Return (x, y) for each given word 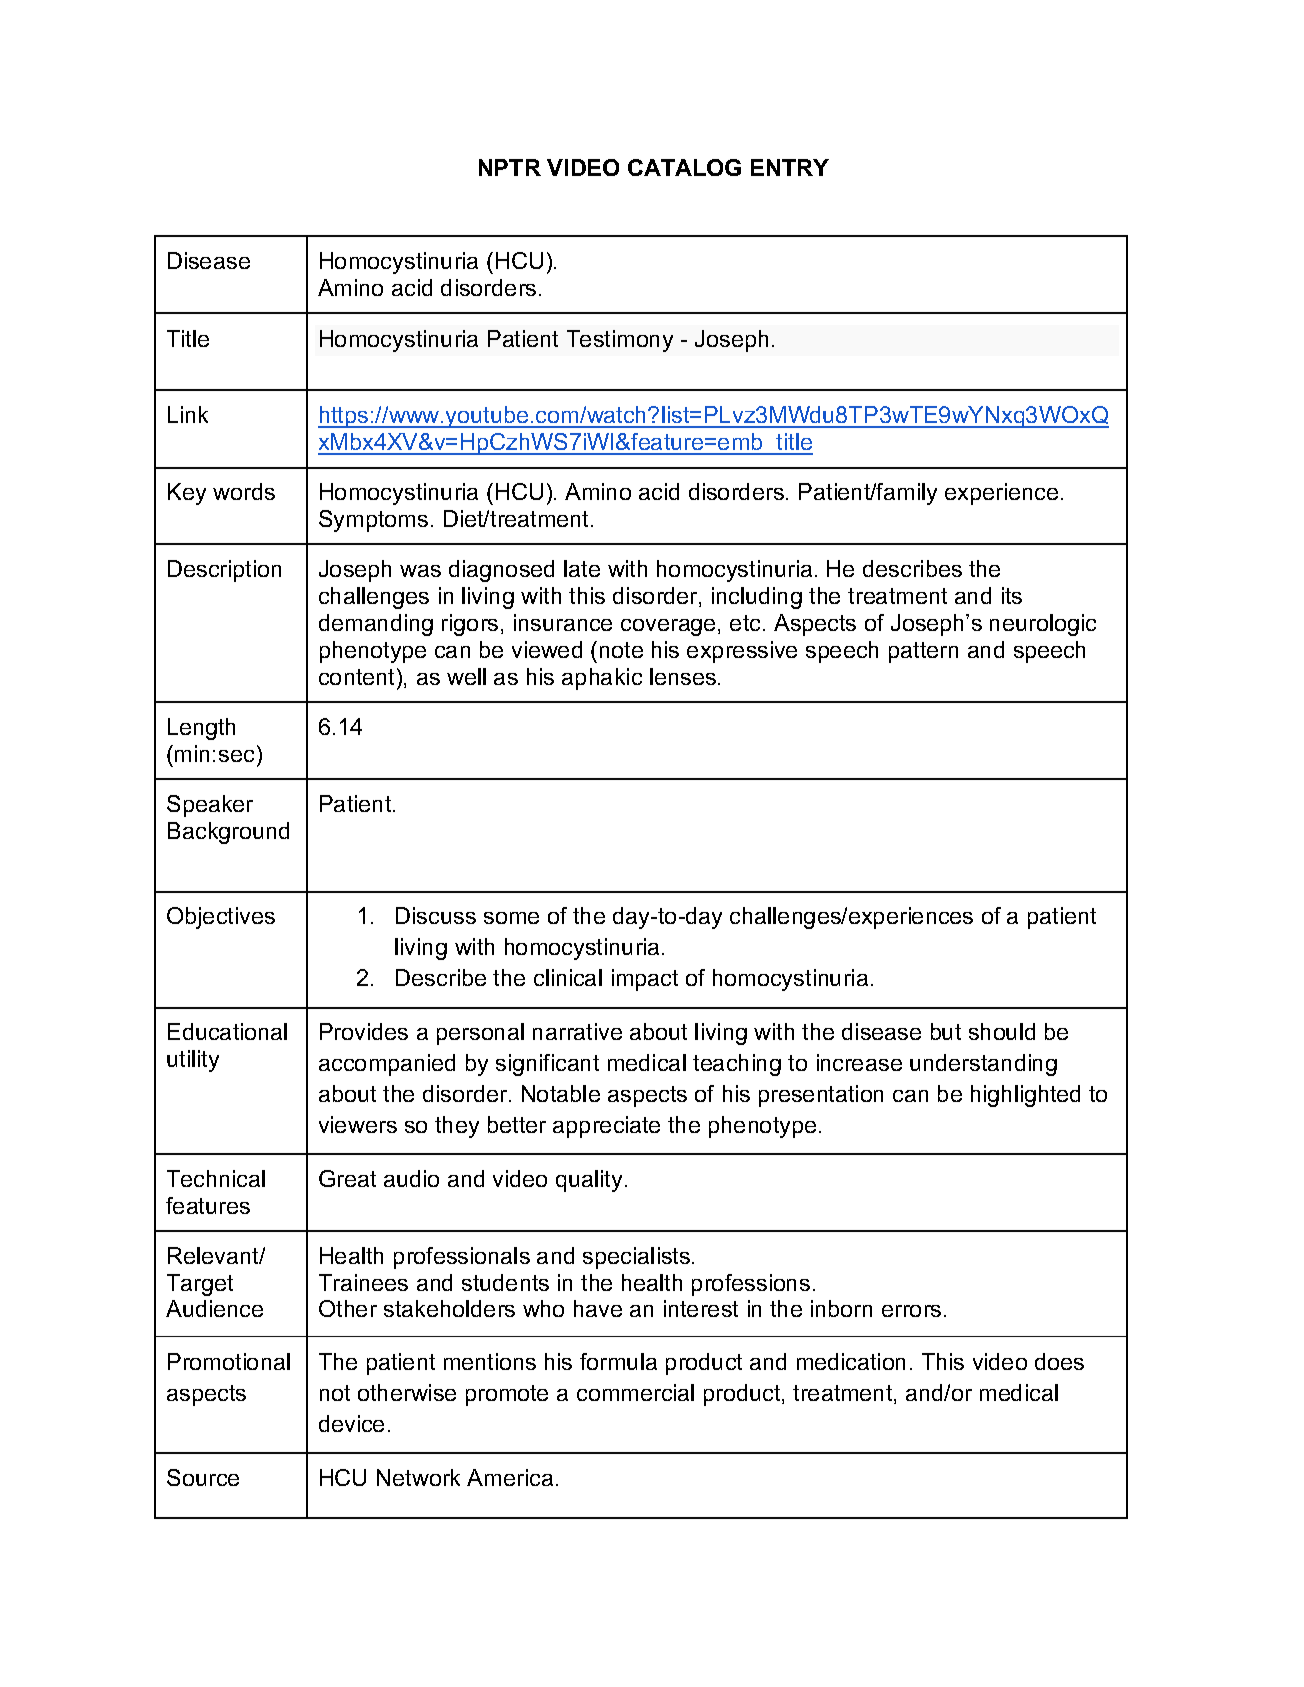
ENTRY (790, 167)
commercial (635, 1392)
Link (188, 414)
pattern (923, 652)
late (582, 568)
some (511, 918)
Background (228, 833)
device (351, 1423)
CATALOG (684, 167)
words (244, 491)
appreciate (606, 1127)
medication (851, 1361)
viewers (358, 1124)
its (1012, 595)
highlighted (1025, 1096)
